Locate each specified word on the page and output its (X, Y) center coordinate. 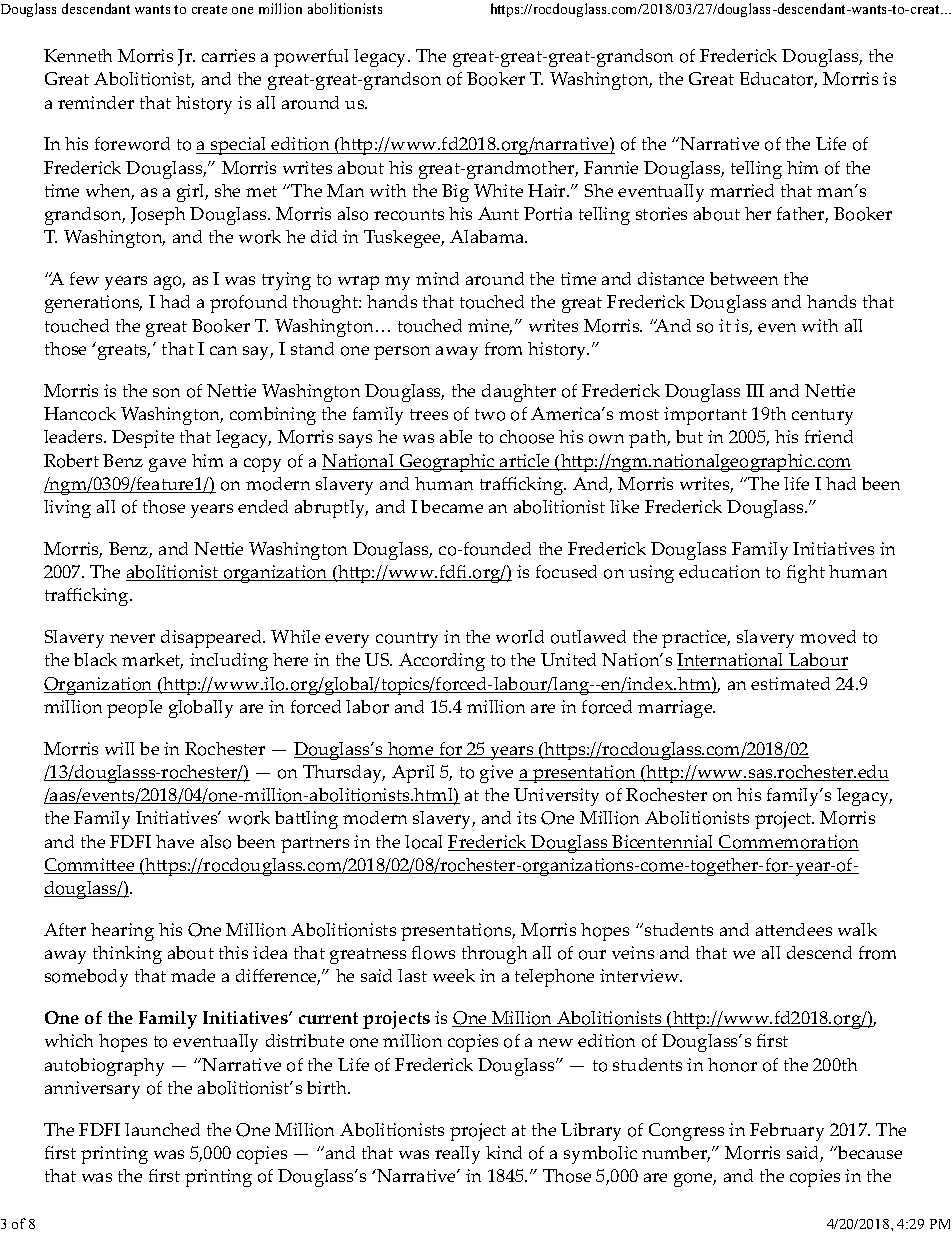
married (742, 190)
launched (162, 1129)
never (132, 638)
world (520, 637)
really (457, 1155)
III (755, 390)
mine (490, 327)
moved (828, 637)
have (175, 841)
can (223, 350)
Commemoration (788, 843)
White (498, 190)
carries (228, 55)
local (423, 842)
